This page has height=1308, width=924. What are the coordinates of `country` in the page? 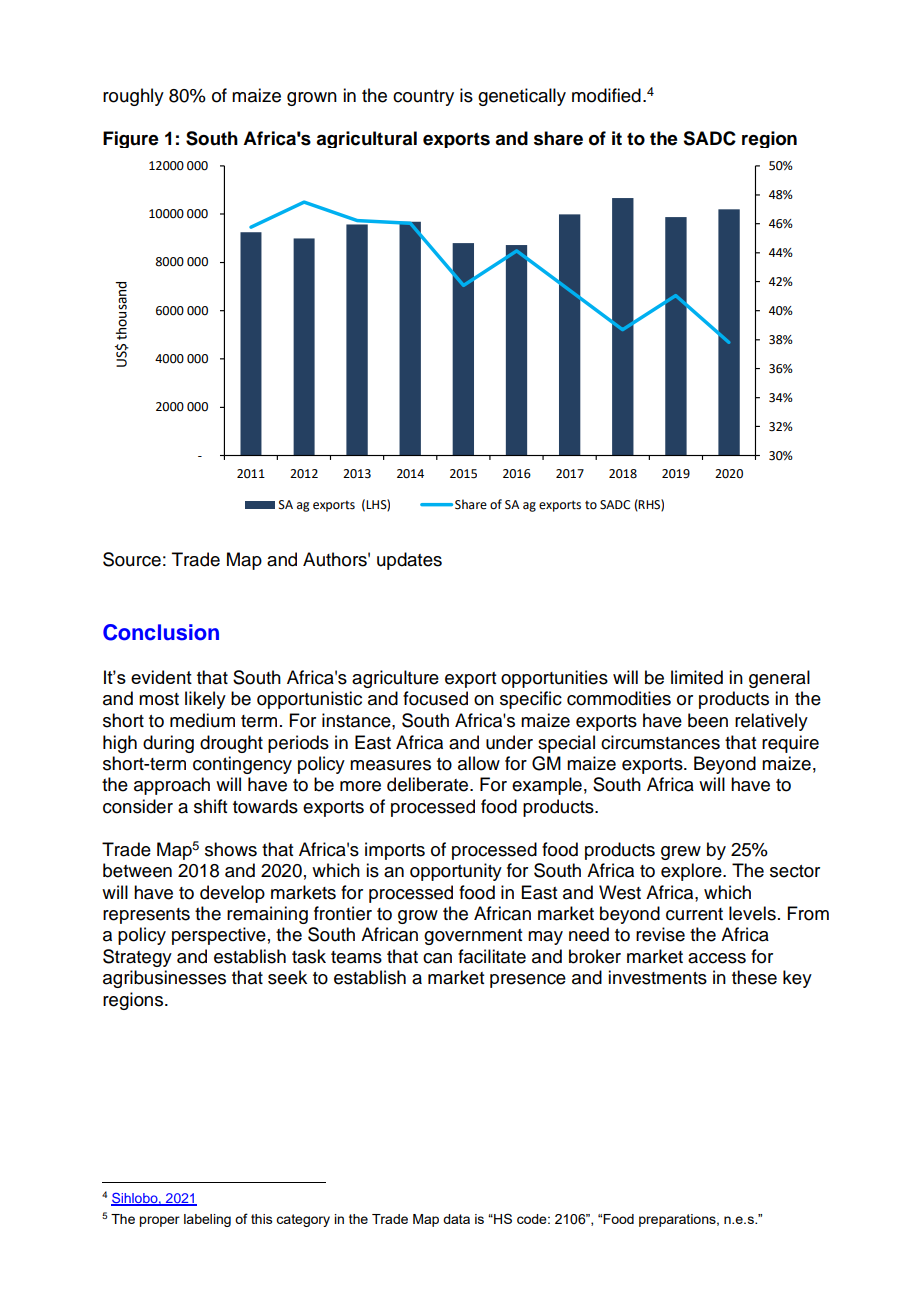 It's located at (423, 98).
